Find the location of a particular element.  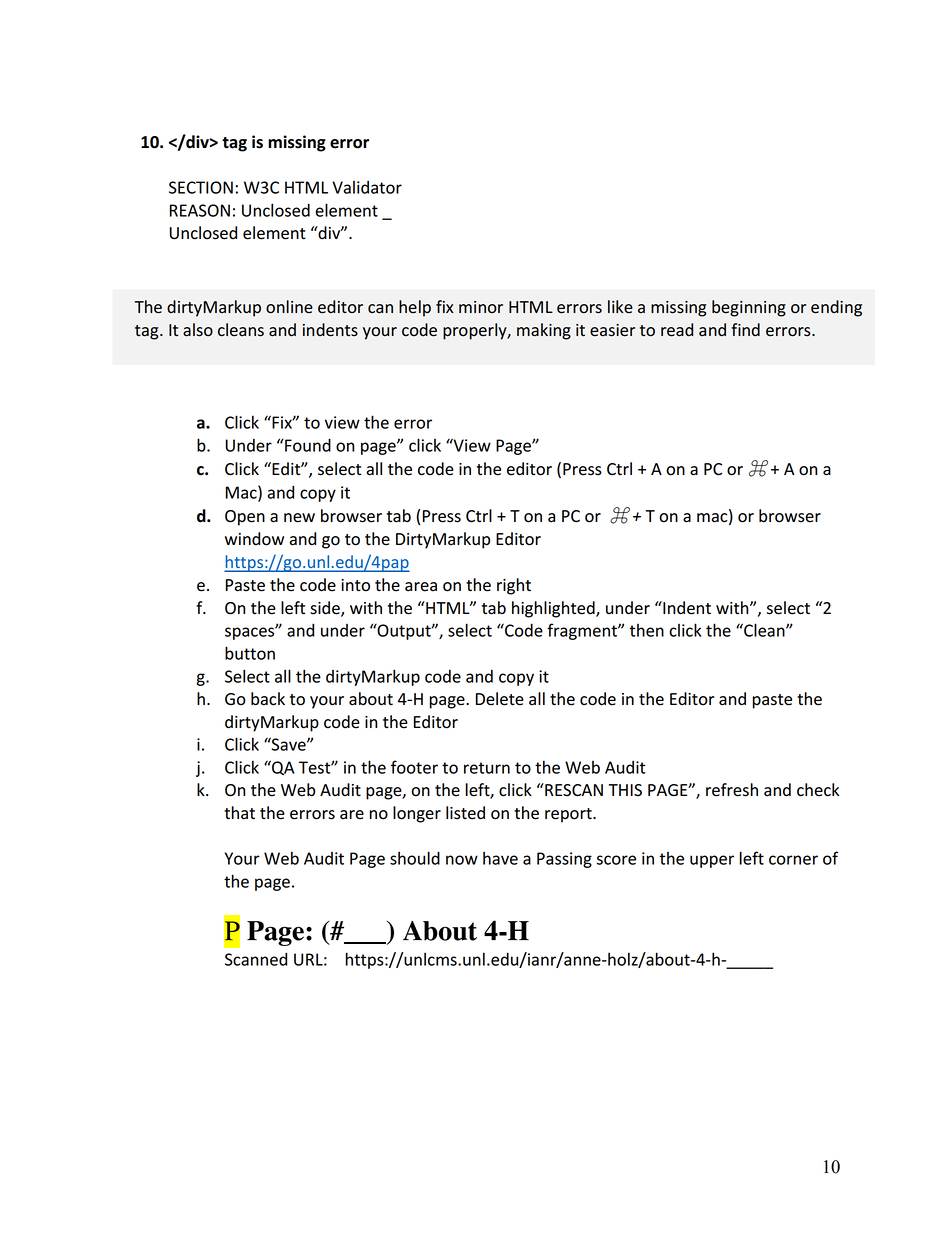

Found is located at coordinates (307, 445).
